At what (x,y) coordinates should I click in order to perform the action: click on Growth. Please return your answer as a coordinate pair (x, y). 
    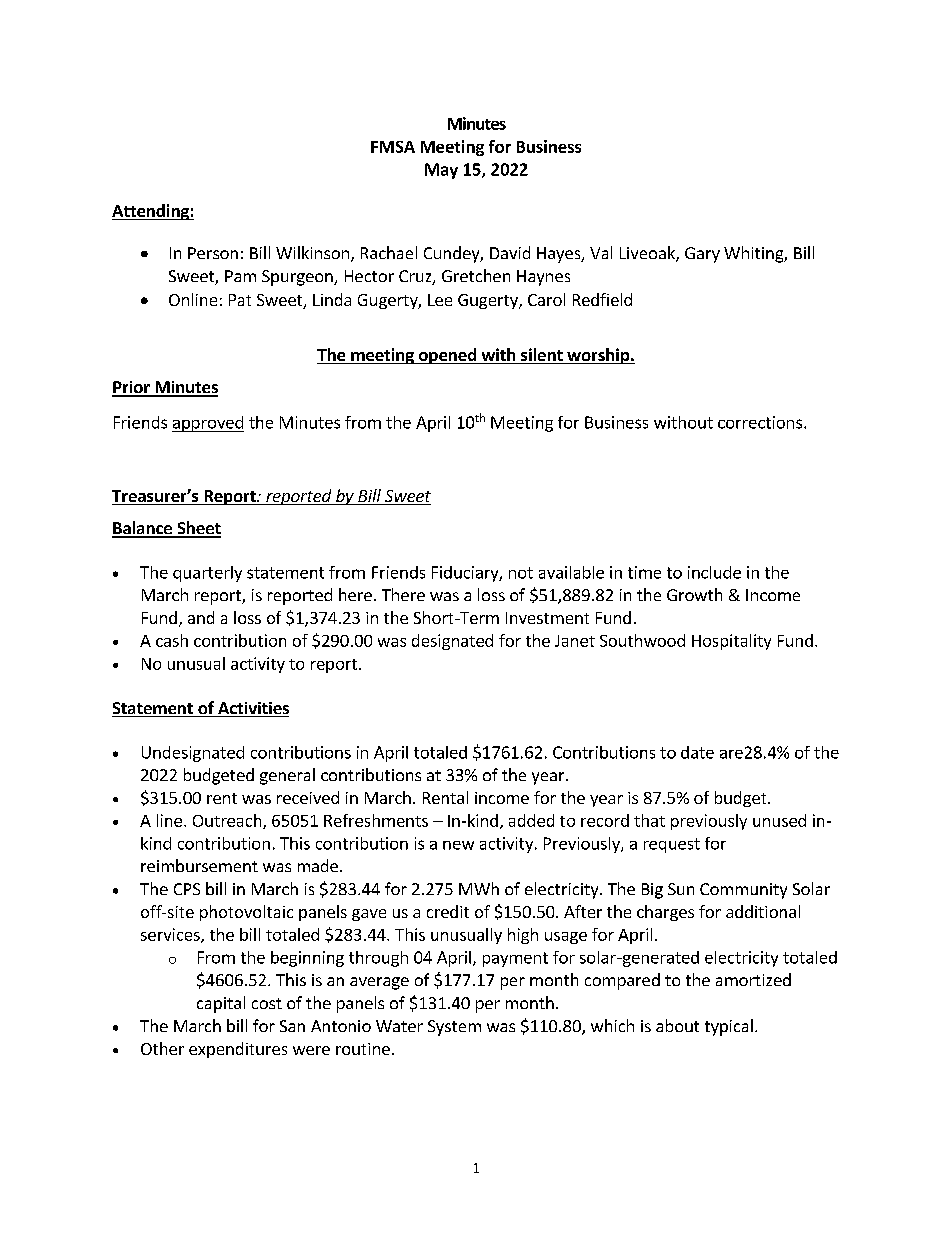
    Looking at the image, I should click on (694, 594).
